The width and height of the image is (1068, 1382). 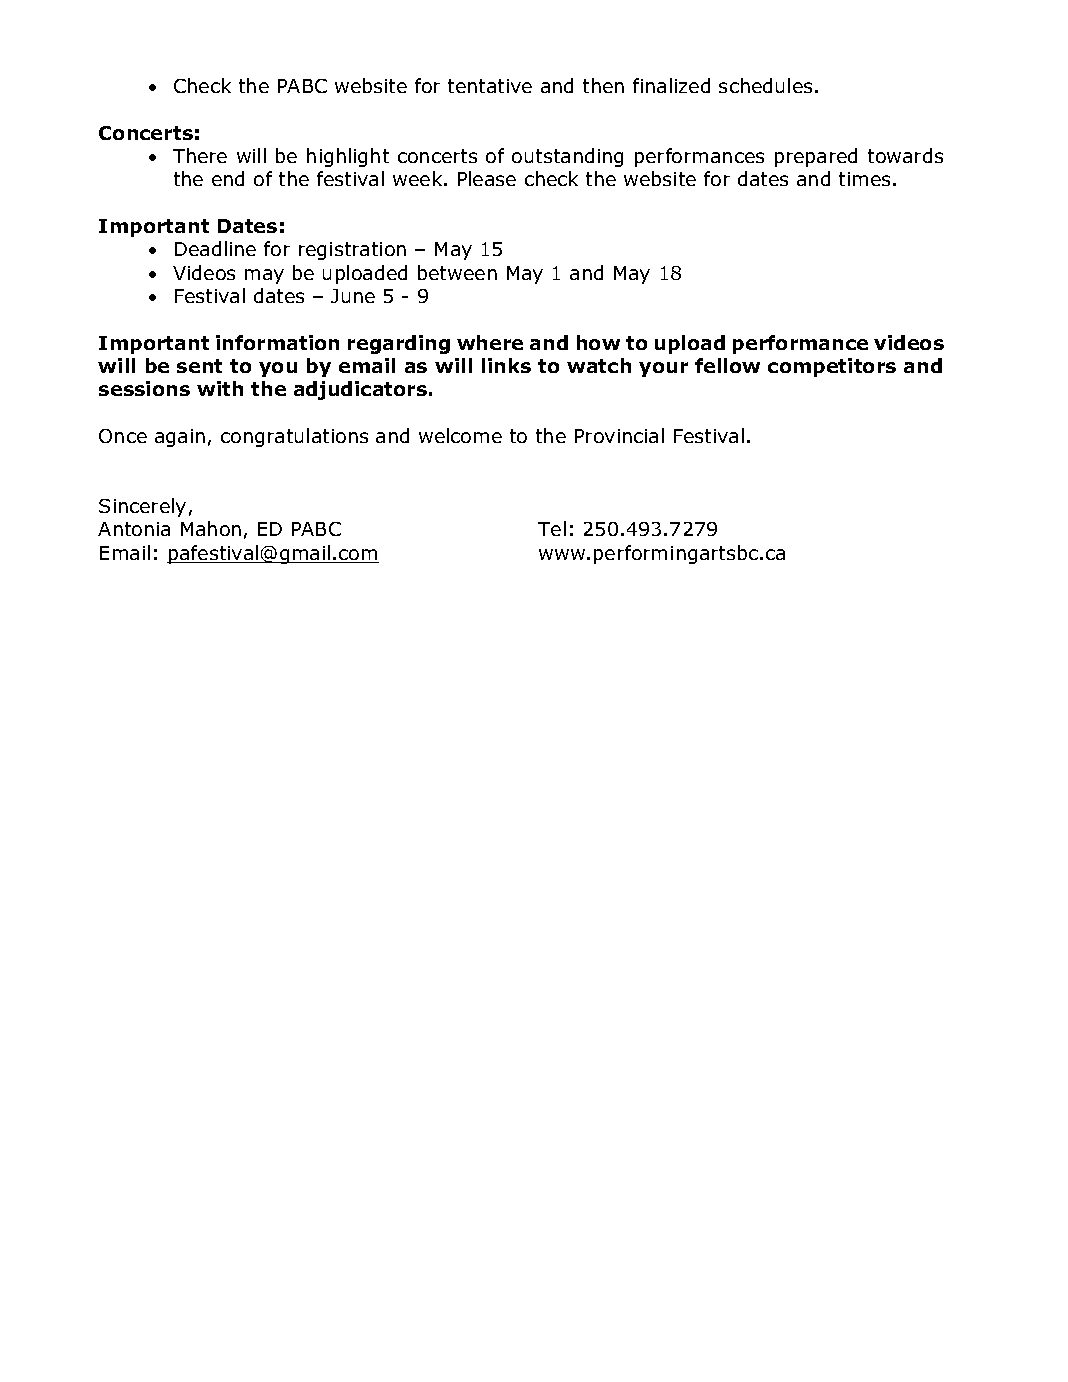 What do you see at coordinates (490, 86) in the image?
I see `tentative` at bounding box center [490, 86].
